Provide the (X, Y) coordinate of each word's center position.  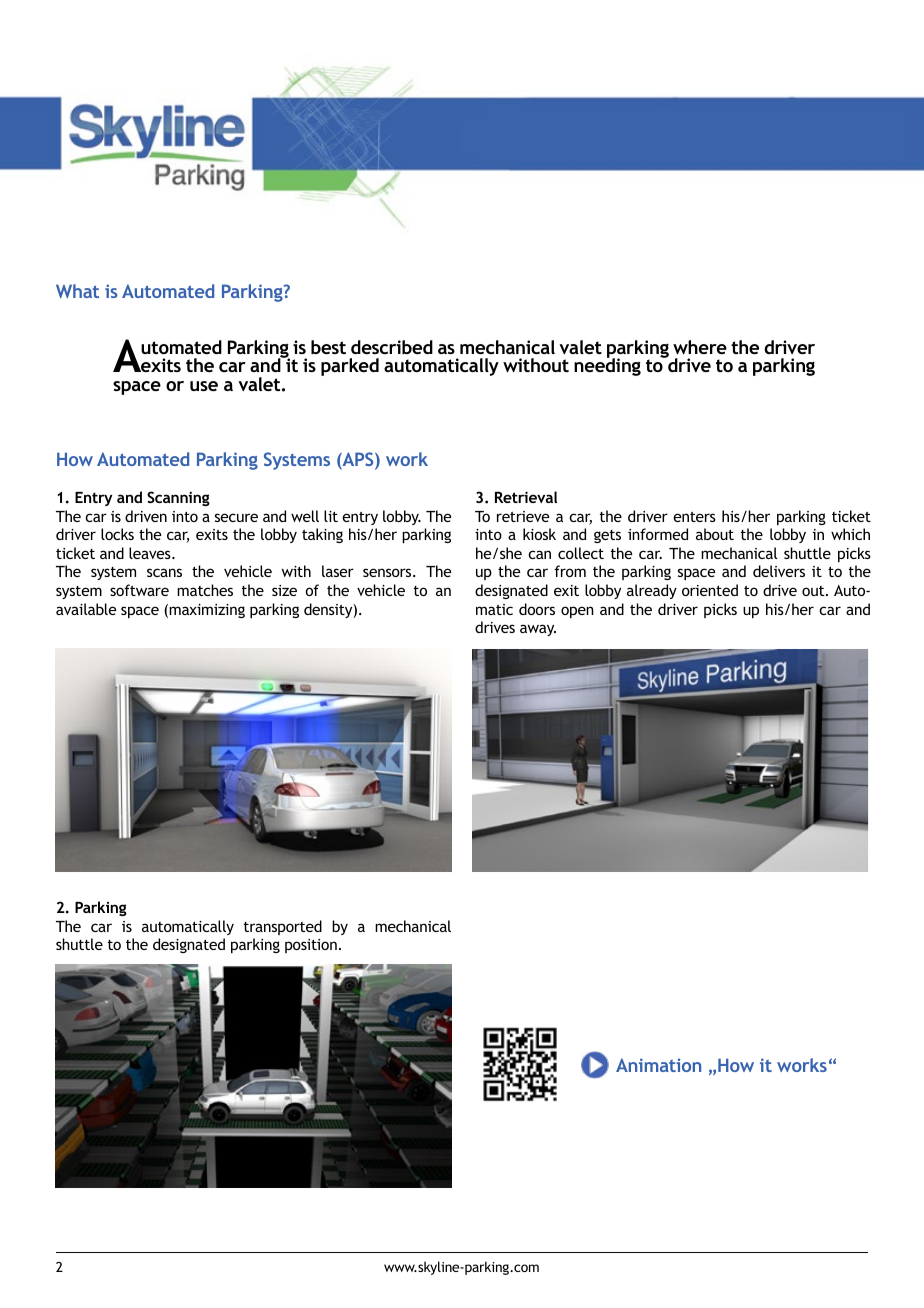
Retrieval (526, 497)
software (139, 590)
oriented (710, 590)
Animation (658, 1065)
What (77, 291)
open (577, 612)
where (700, 347)
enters (694, 517)
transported (283, 927)
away (538, 630)
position (311, 946)
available (86, 609)
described (392, 347)
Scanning (178, 498)
